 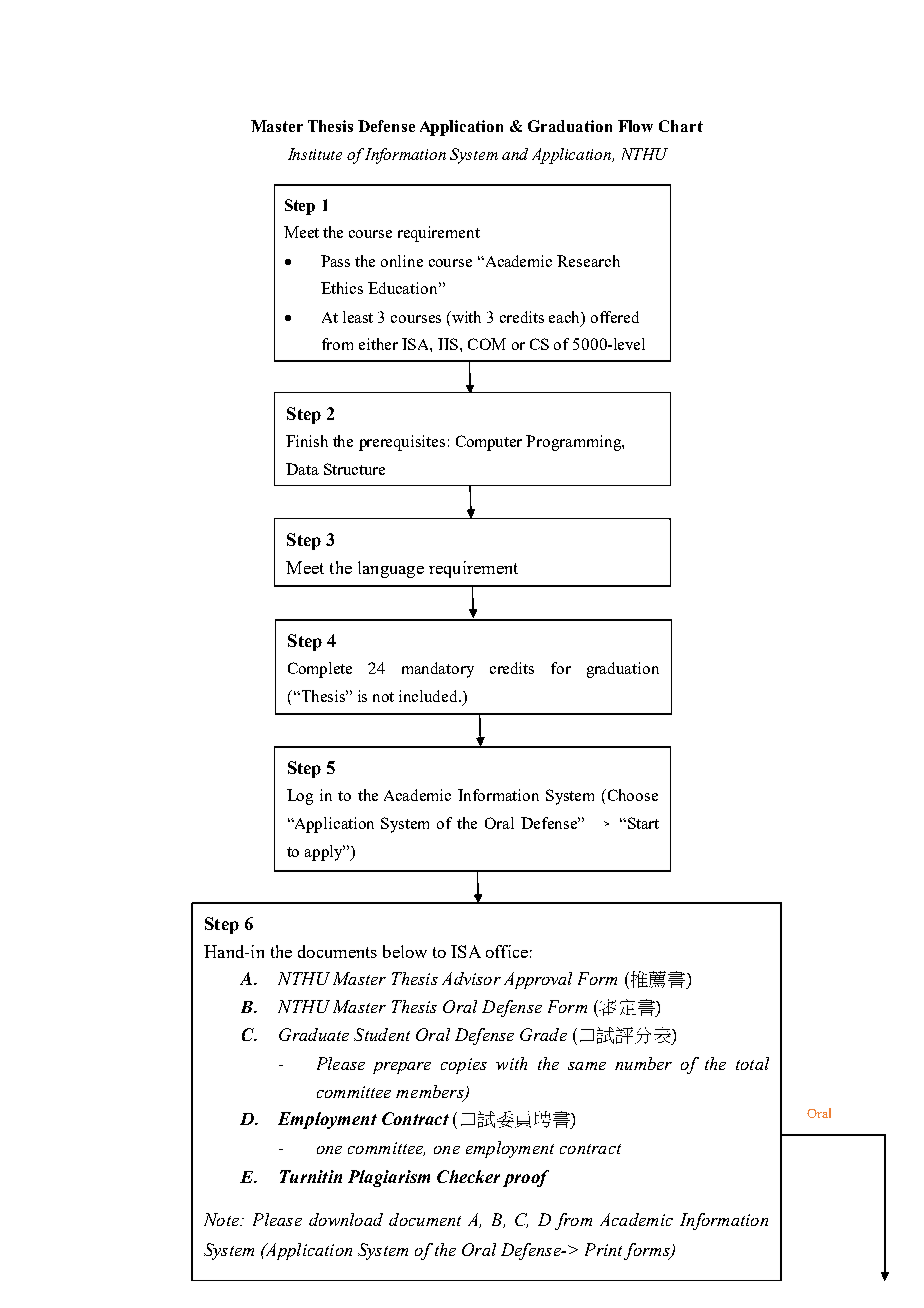 I want to click on number, so click(x=643, y=1063).
